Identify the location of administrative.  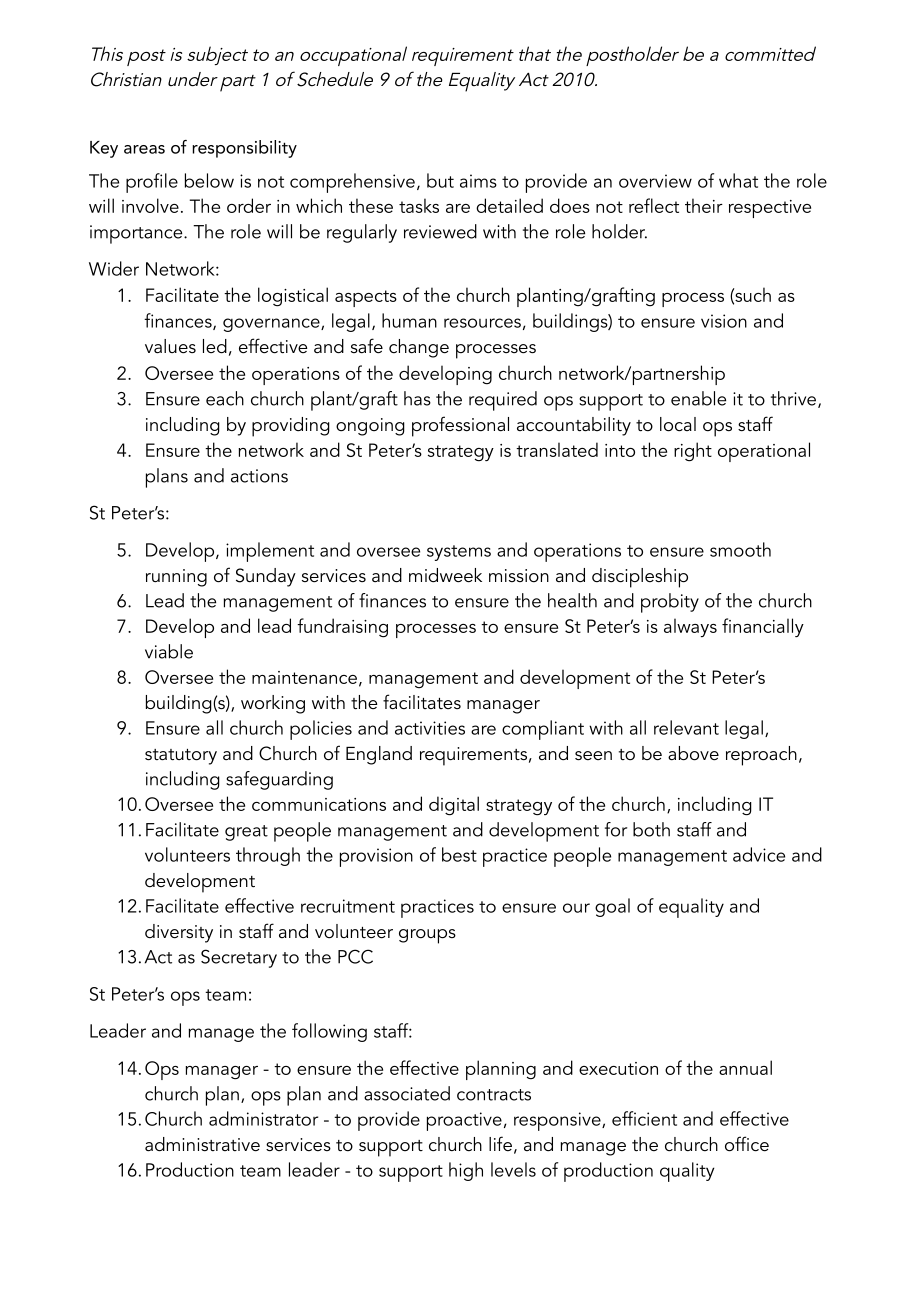
(202, 1144).
